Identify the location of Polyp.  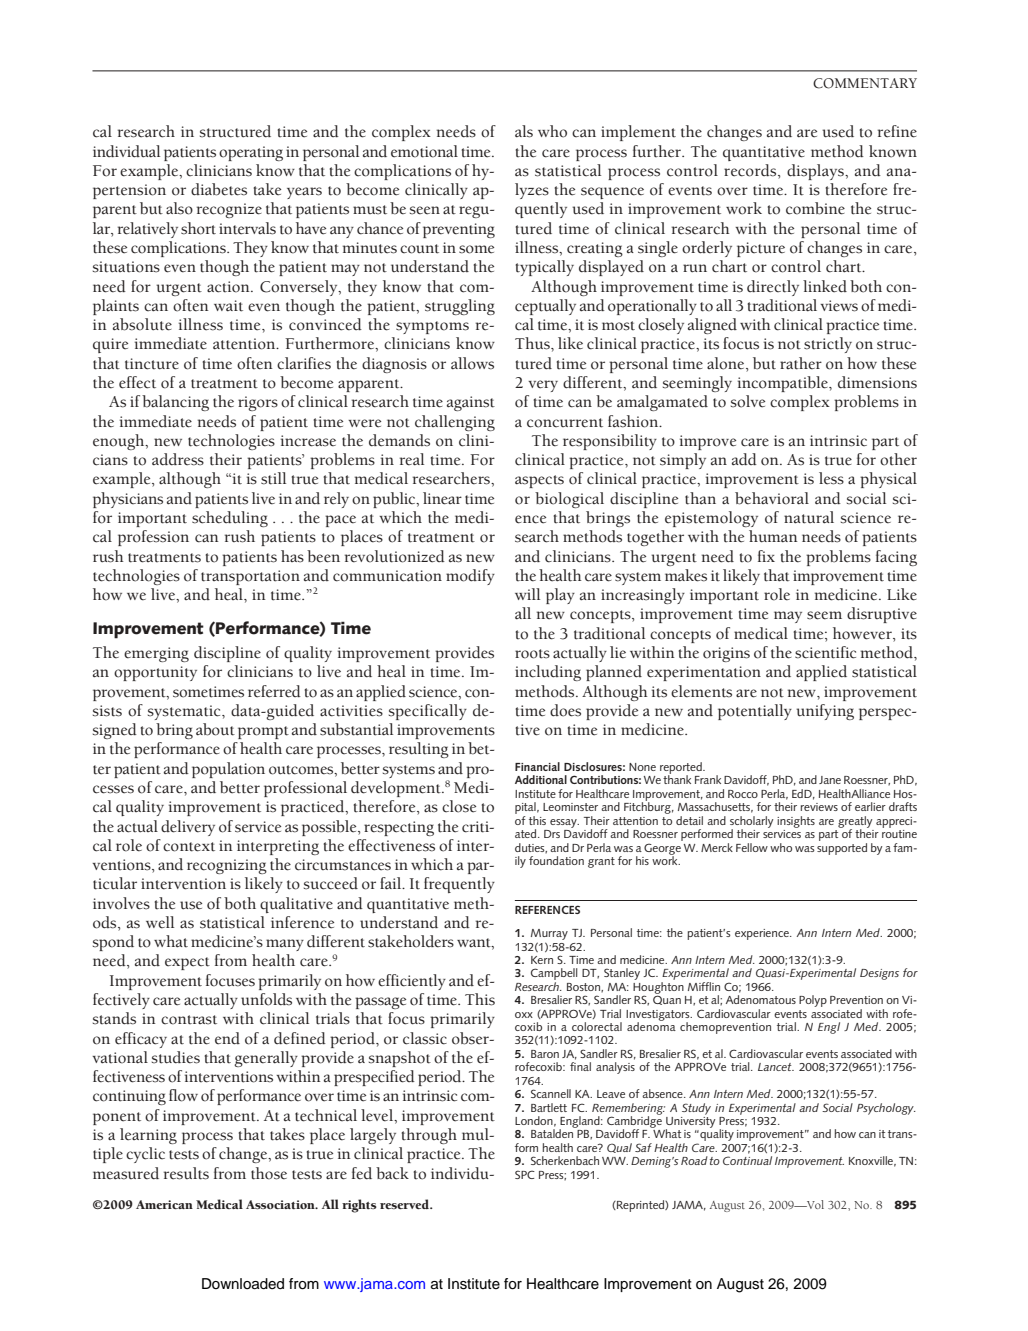
(813, 1001).
